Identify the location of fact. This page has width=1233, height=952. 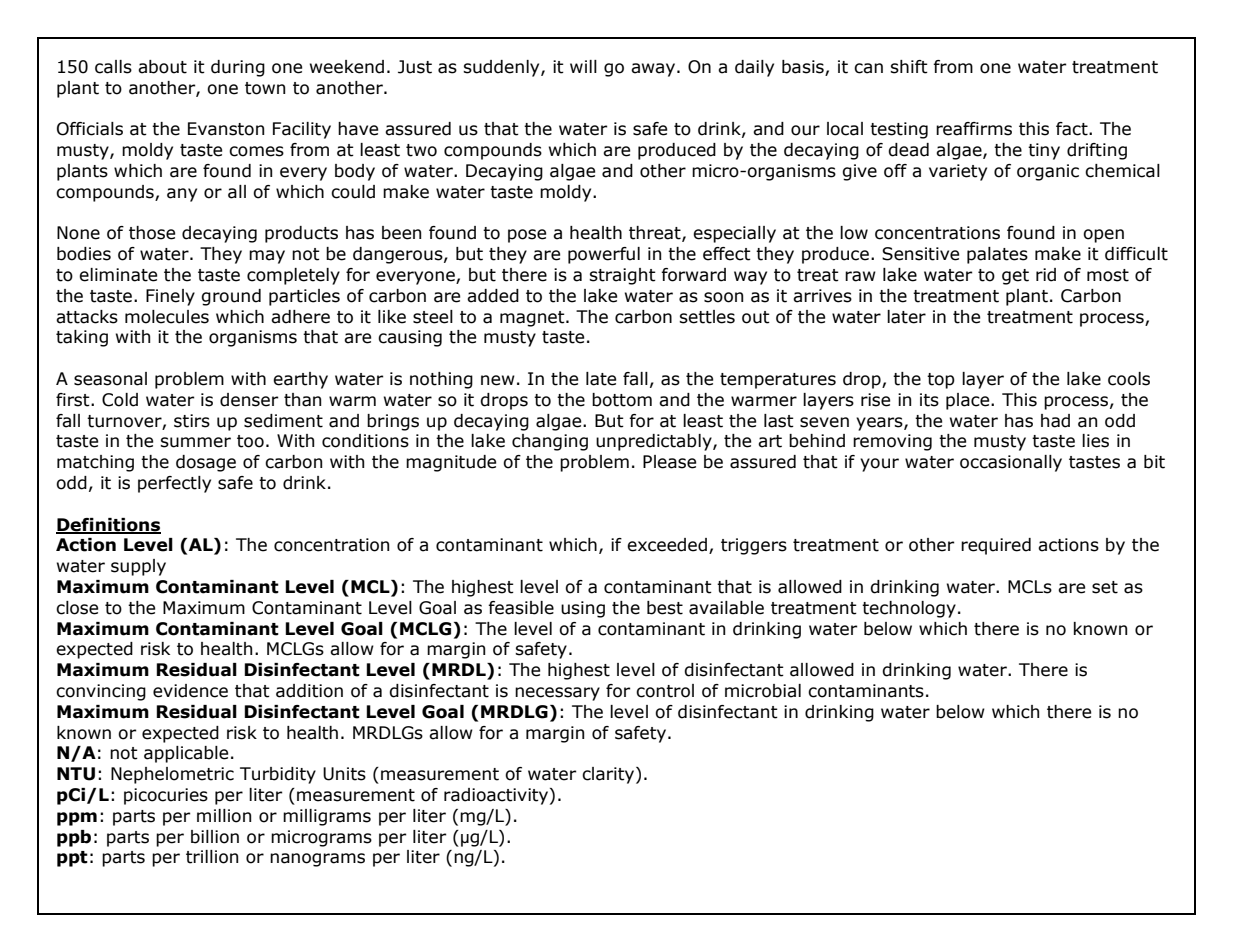
(1073, 129).
